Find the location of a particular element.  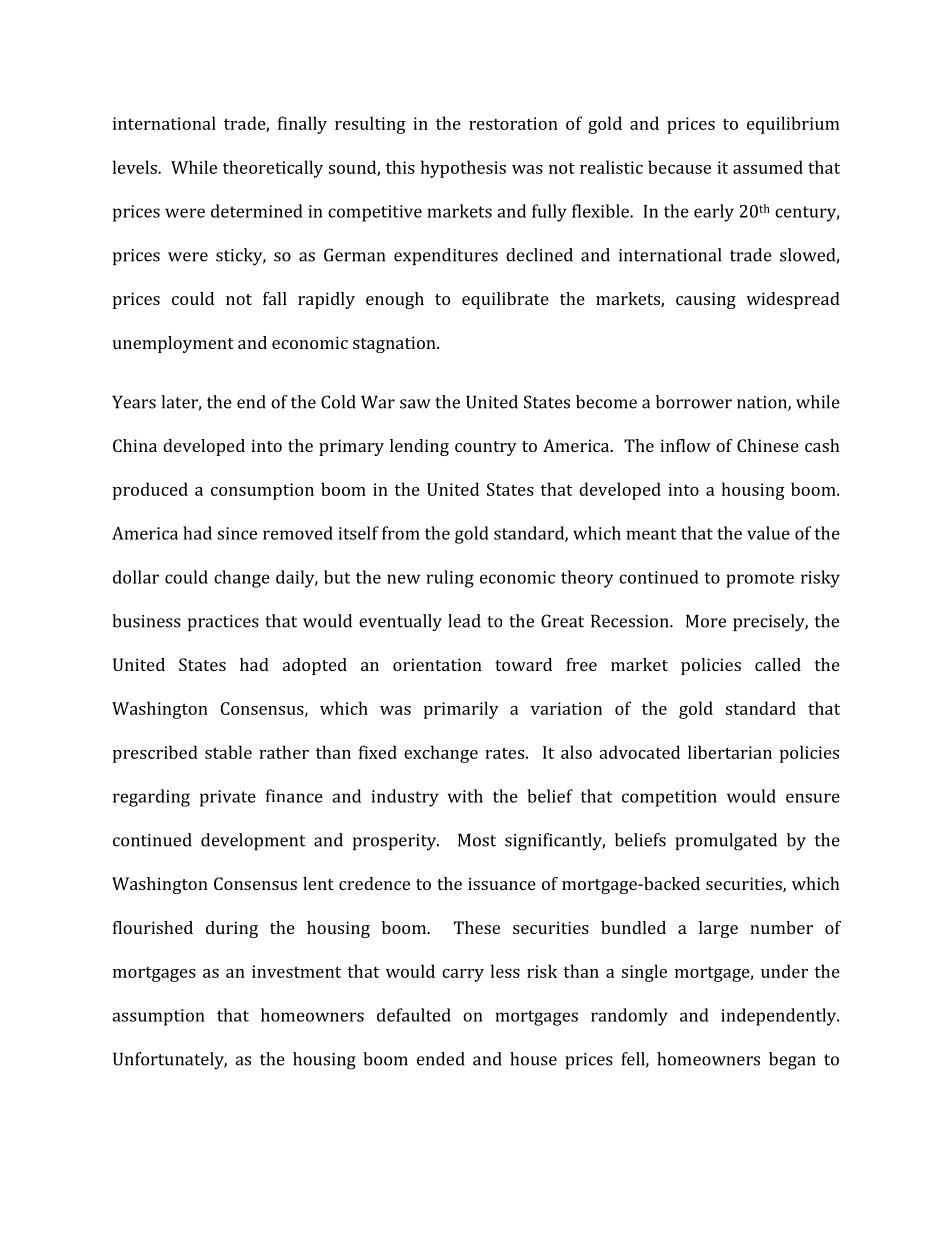

restoration is located at coordinates (513, 123).
